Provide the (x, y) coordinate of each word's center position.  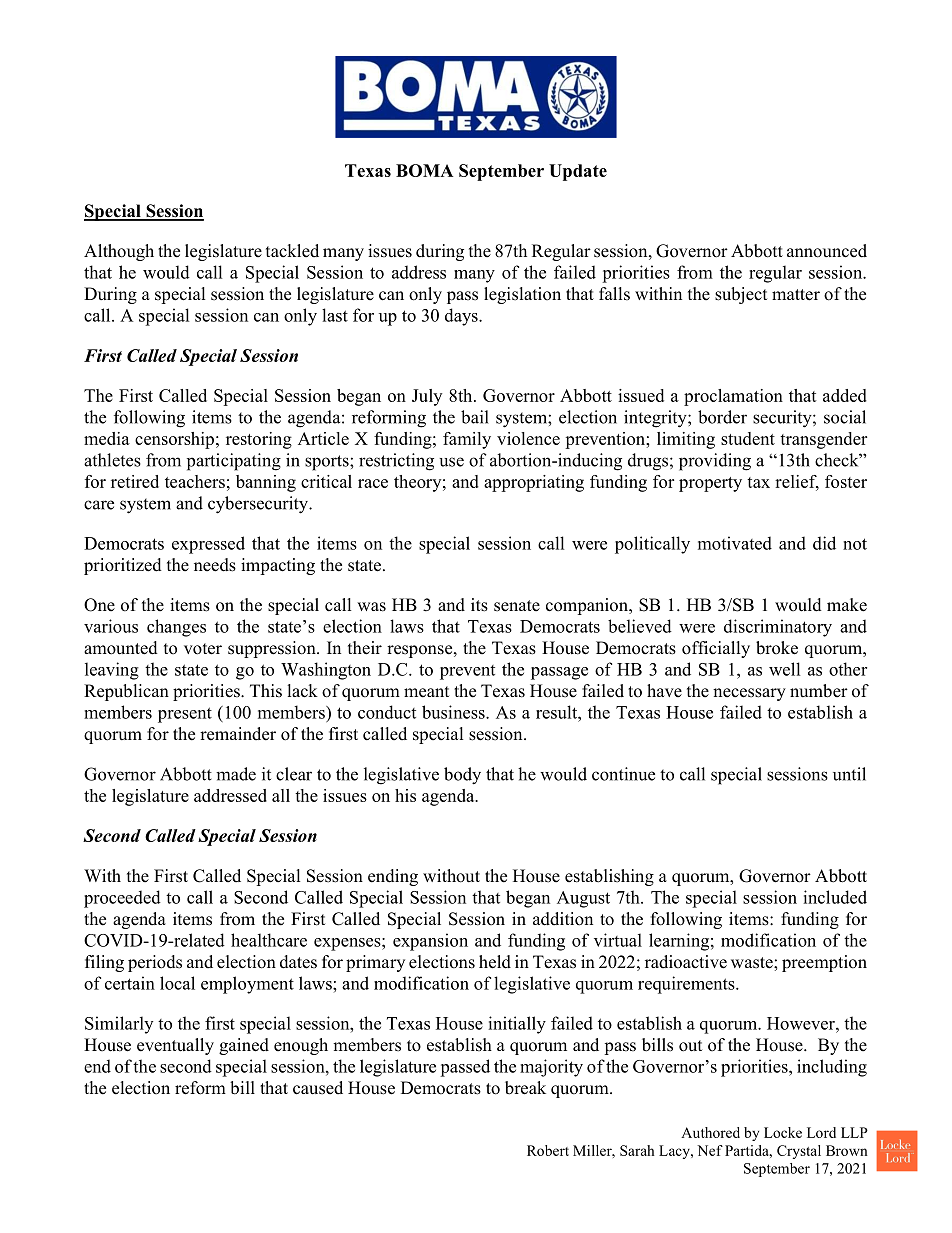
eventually (175, 1046)
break (525, 1088)
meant (426, 692)
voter (203, 649)
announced (827, 251)
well (784, 669)
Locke (783, 1132)
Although (119, 252)
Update (578, 172)
